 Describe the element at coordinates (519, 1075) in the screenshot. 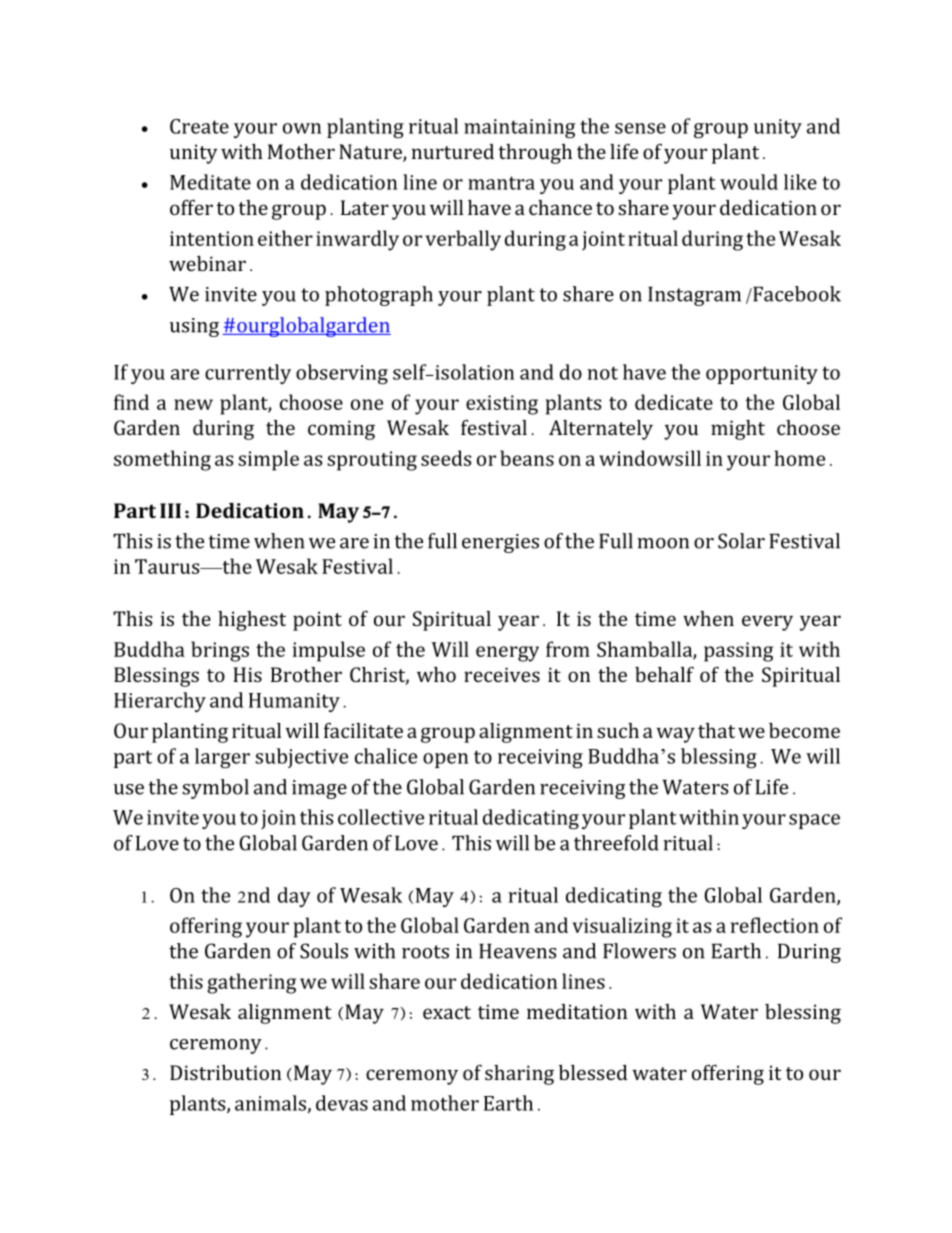

I see `sharing` at that location.
